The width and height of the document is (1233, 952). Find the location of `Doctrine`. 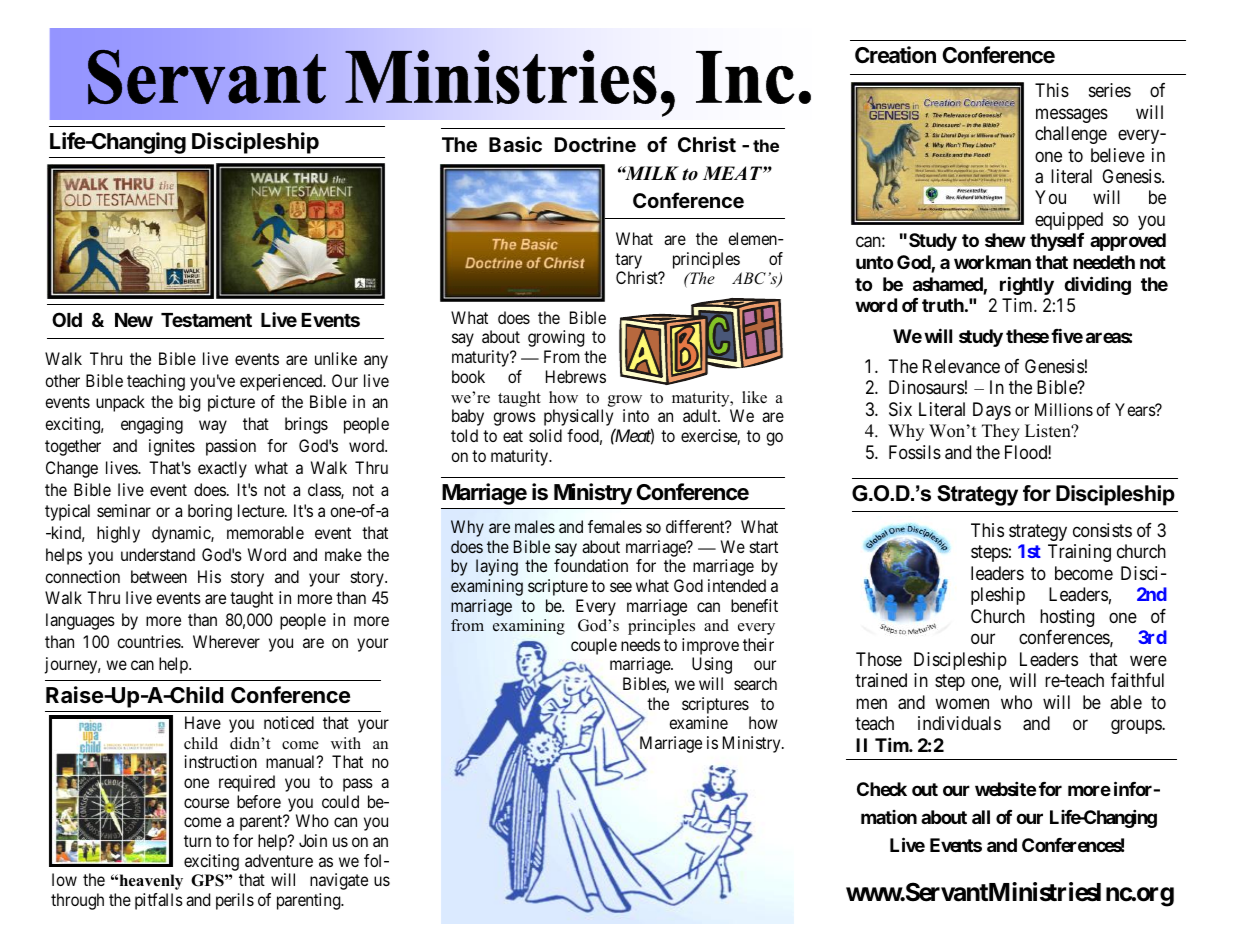

Doctrine is located at coordinates (595, 144).
